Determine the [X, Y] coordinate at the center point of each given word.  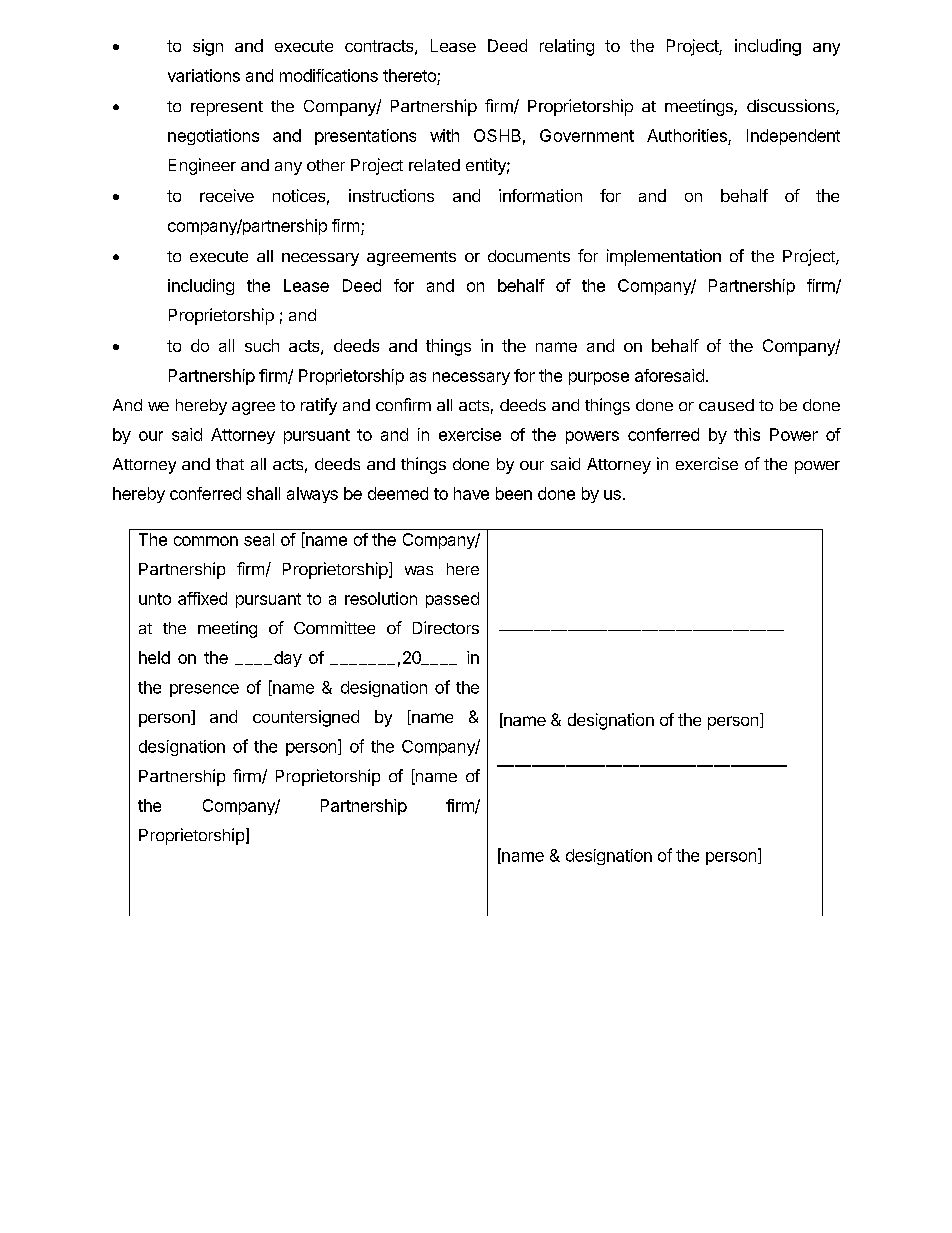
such [262, 345]
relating [567, 47]
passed [452, 600]
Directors [446, 627]
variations [204, 75]
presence [204, 690]
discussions [792, 107]
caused [726, 405]
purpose [599, 378]
